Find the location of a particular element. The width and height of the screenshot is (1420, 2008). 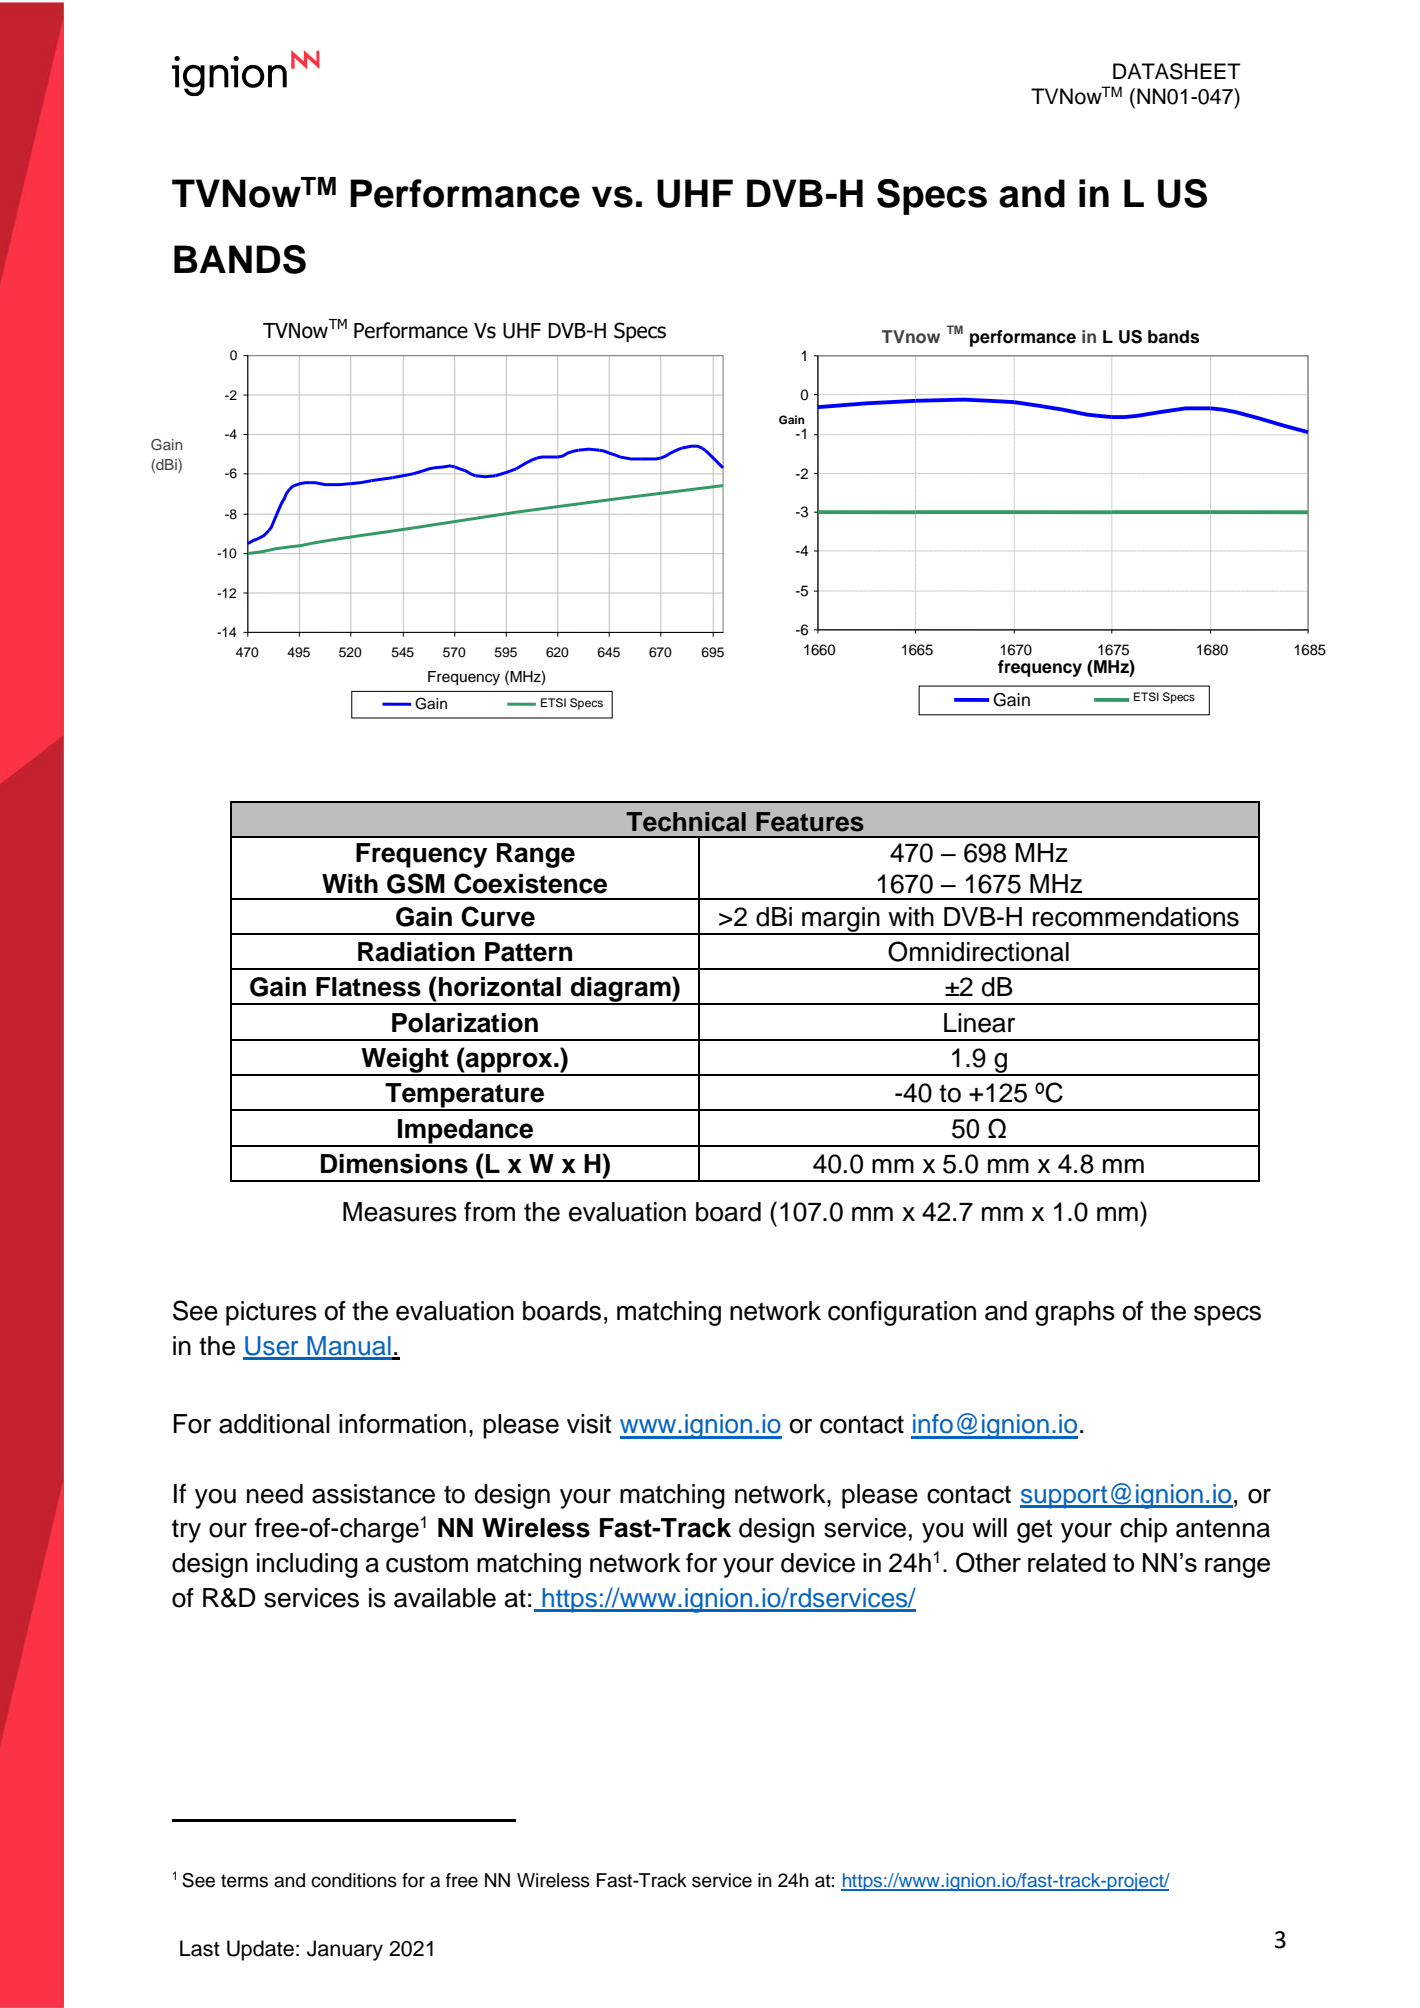

January is located at coordinates (345, 1950).
